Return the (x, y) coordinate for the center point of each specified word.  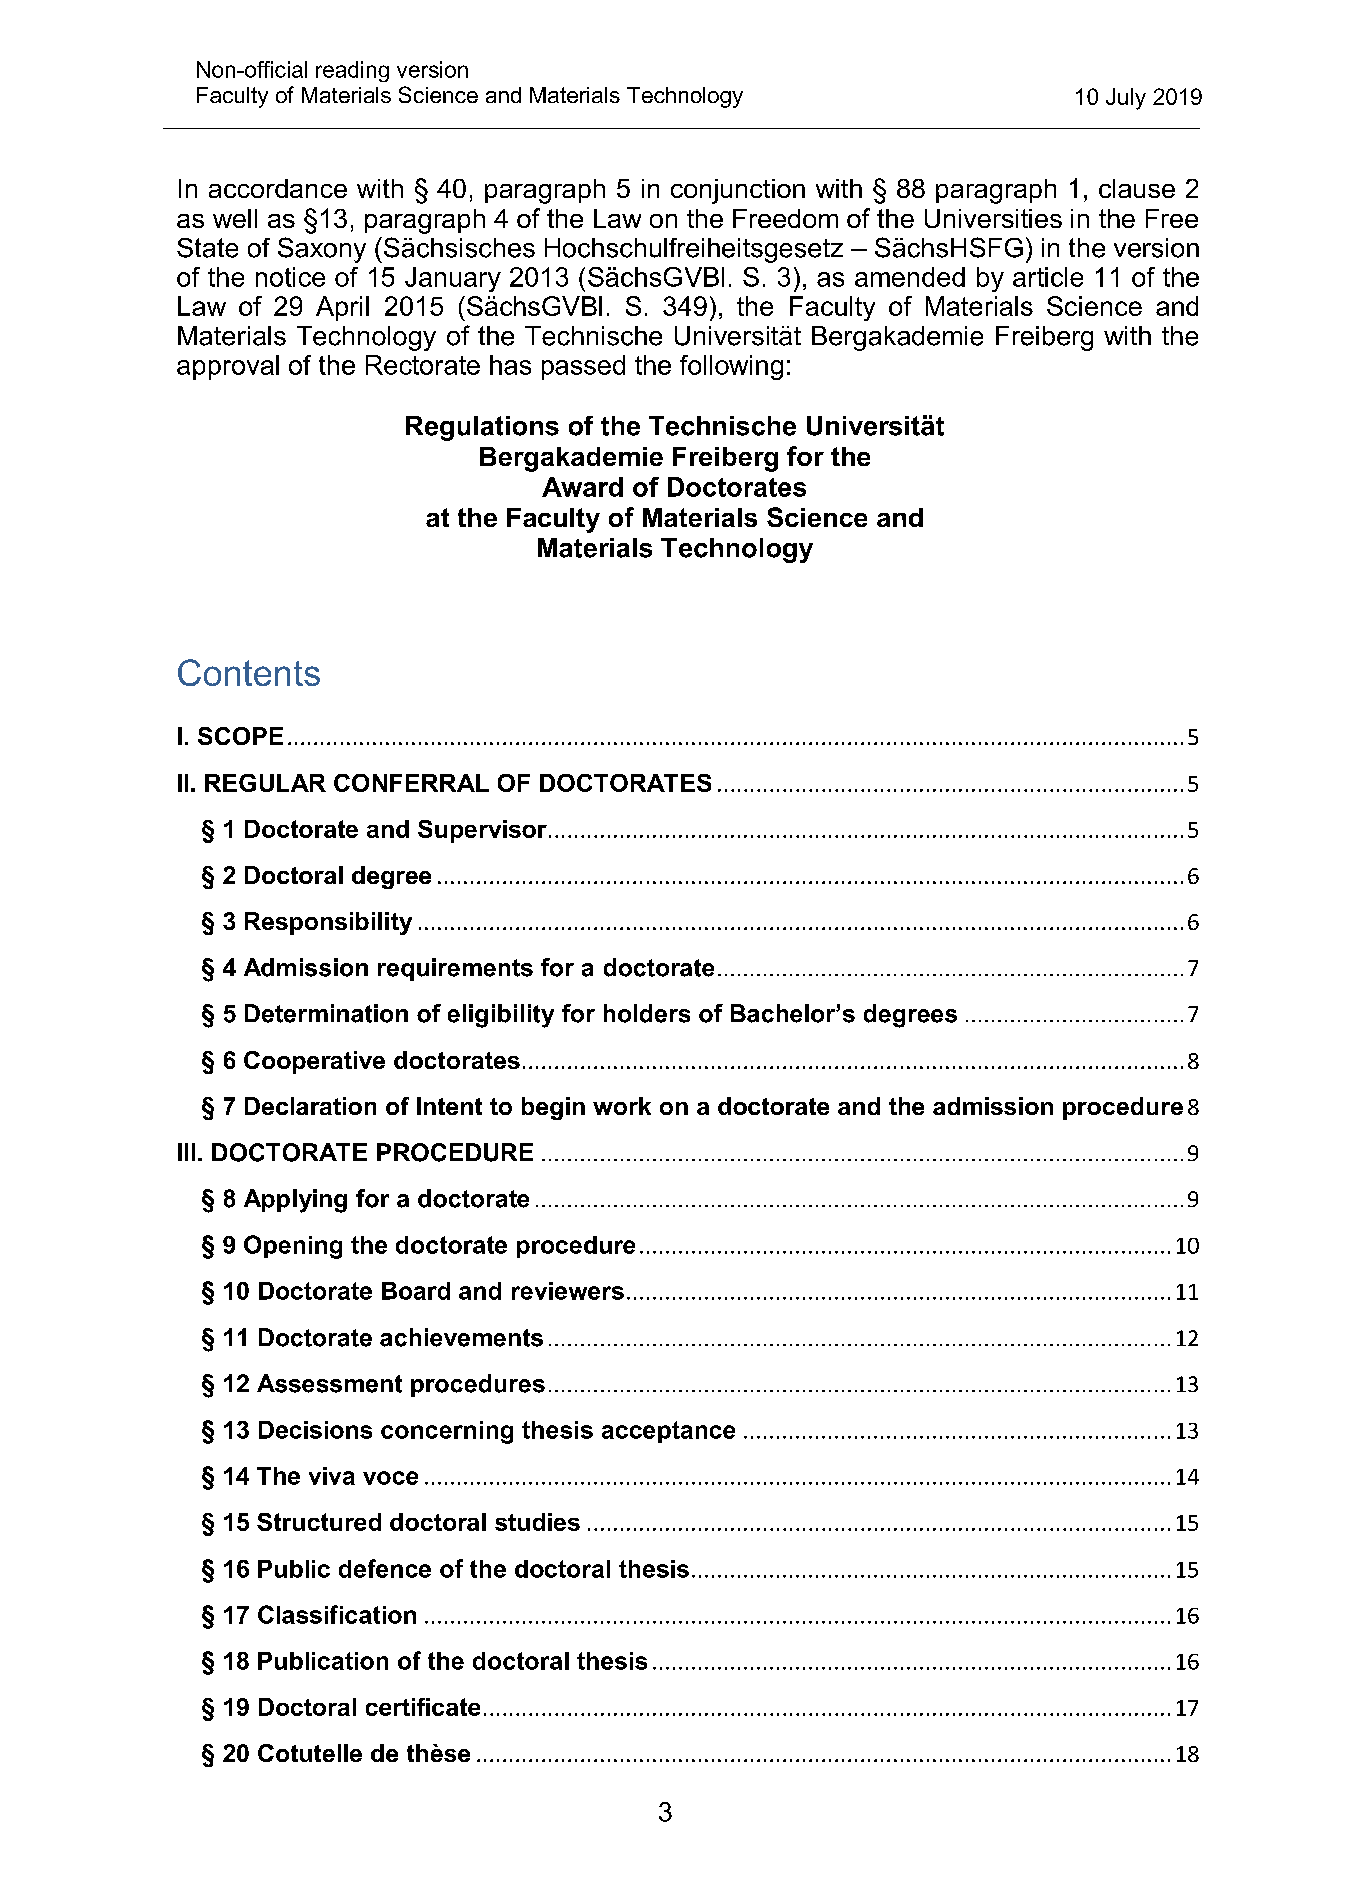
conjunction (738, 191)
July (1126, 99)
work (622, 1106)
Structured (319, 1522)
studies (537, 1522)
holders (647, 1013)
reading (352, 71)
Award (582, 487)
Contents (249, 672)
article (1048, 277)
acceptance (668, 1432)
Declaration (310, 1106)
